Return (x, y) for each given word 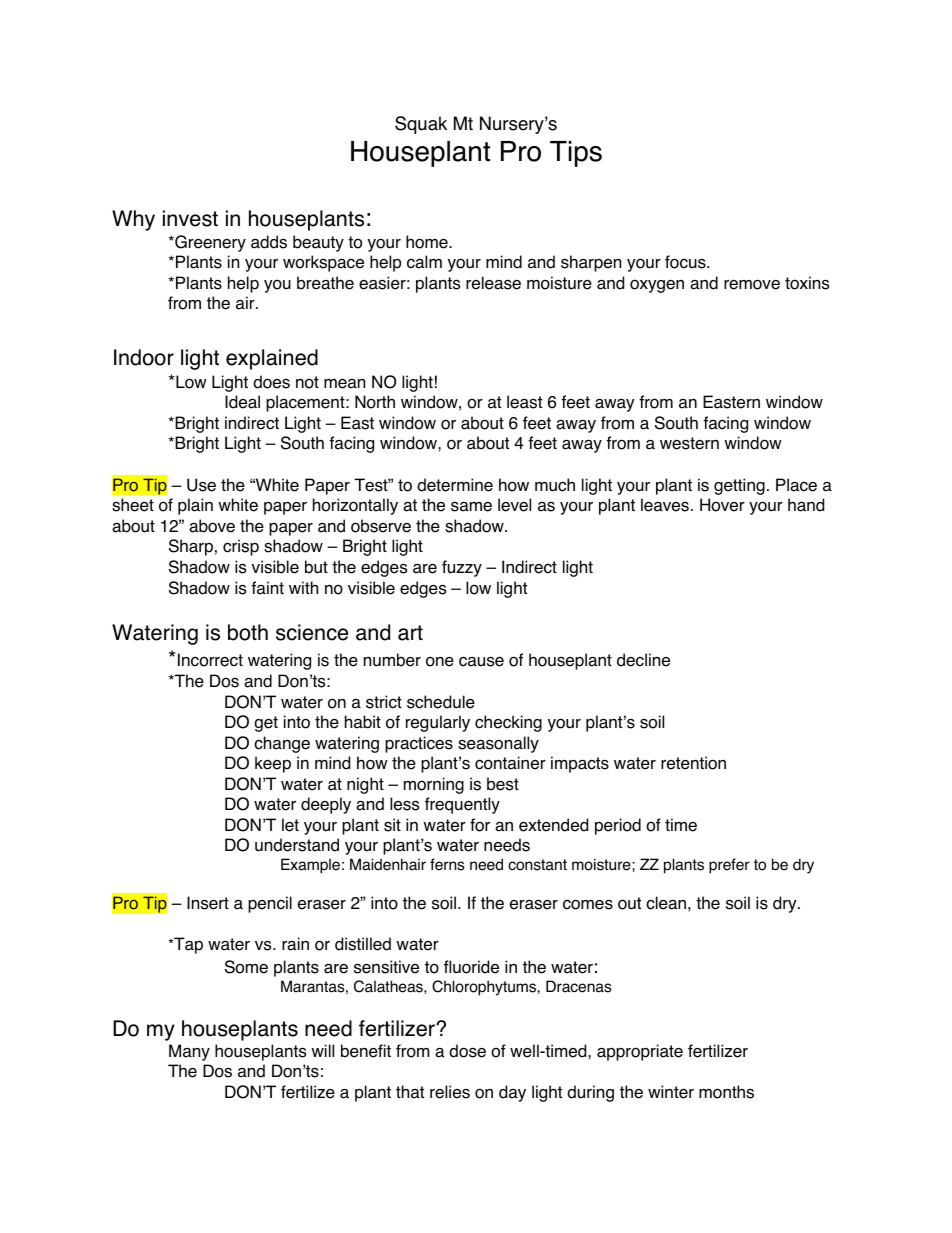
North (375, 402)
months (726, 1092)
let (290, 825)
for (480, 825)
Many (189, 1052)
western (689, 443)
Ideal (242, 402)
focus (686, 262)
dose (467, 1051)
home (428, 242)
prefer (729, 866)
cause (481, 661)
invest (190, 218)
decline (643, 660)
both (248, 632)
